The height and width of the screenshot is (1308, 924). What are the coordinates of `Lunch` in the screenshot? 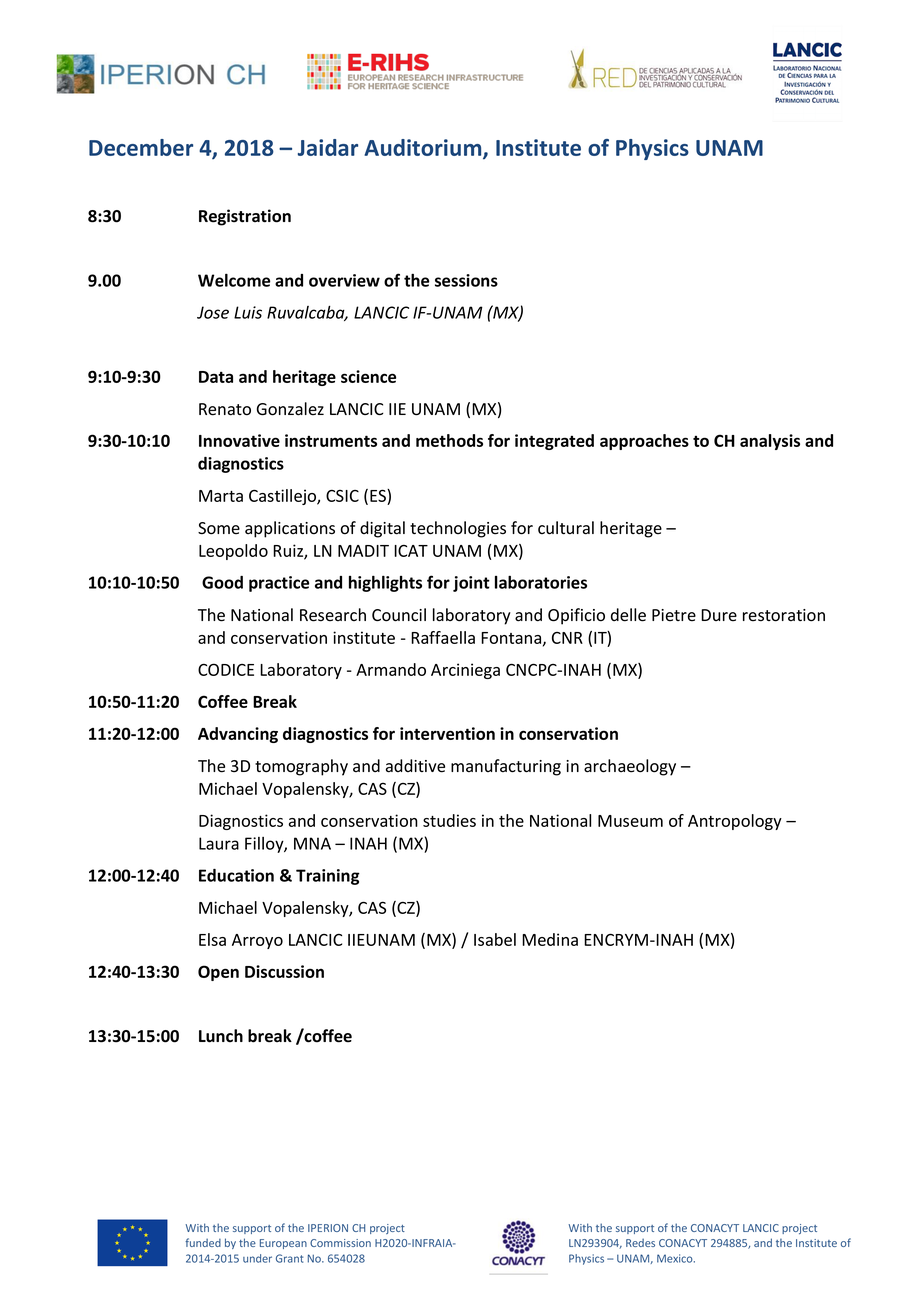 It's located at (221, 1036).
